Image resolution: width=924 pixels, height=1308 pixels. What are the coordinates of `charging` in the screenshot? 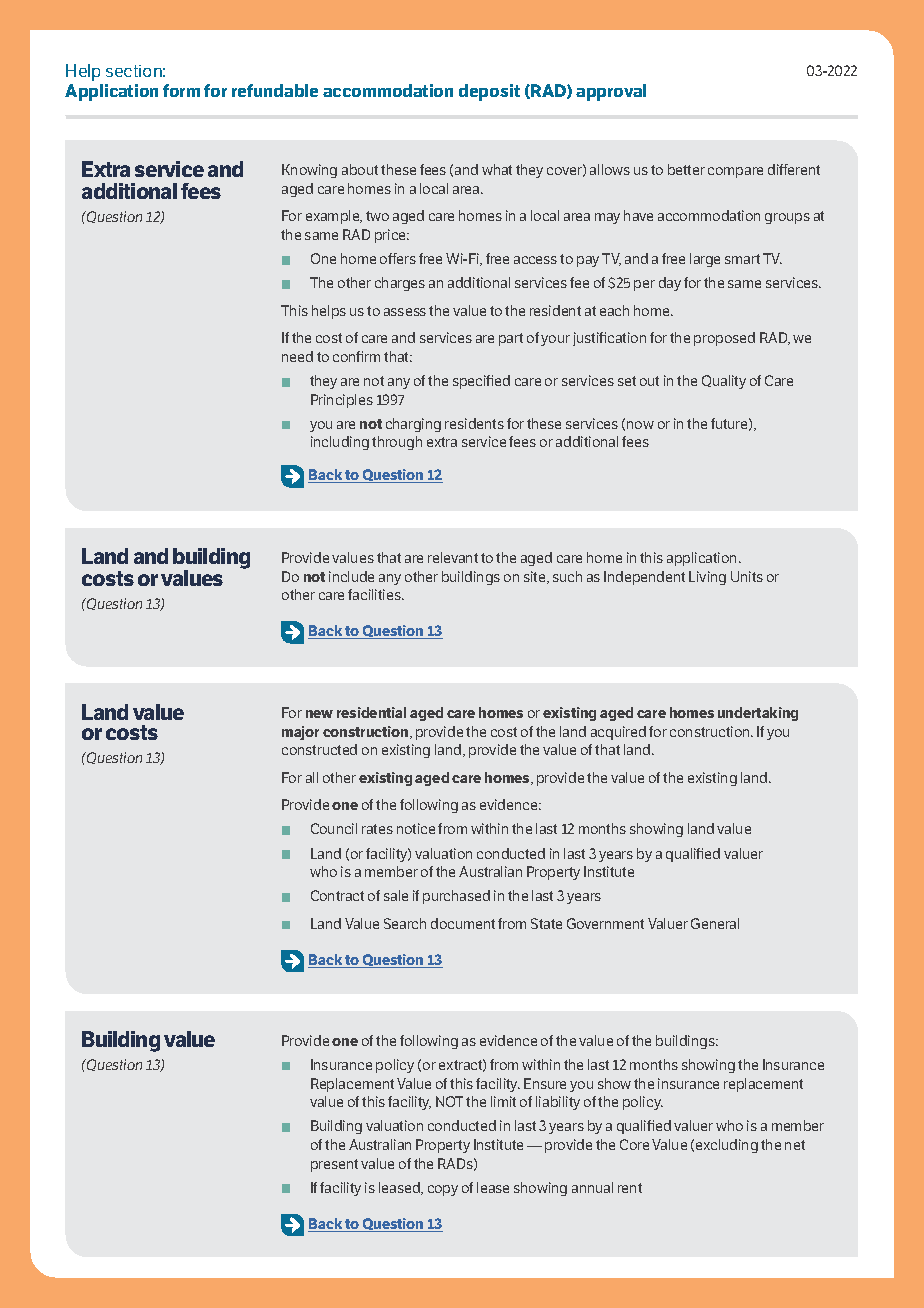 It's located at (413, 425).
